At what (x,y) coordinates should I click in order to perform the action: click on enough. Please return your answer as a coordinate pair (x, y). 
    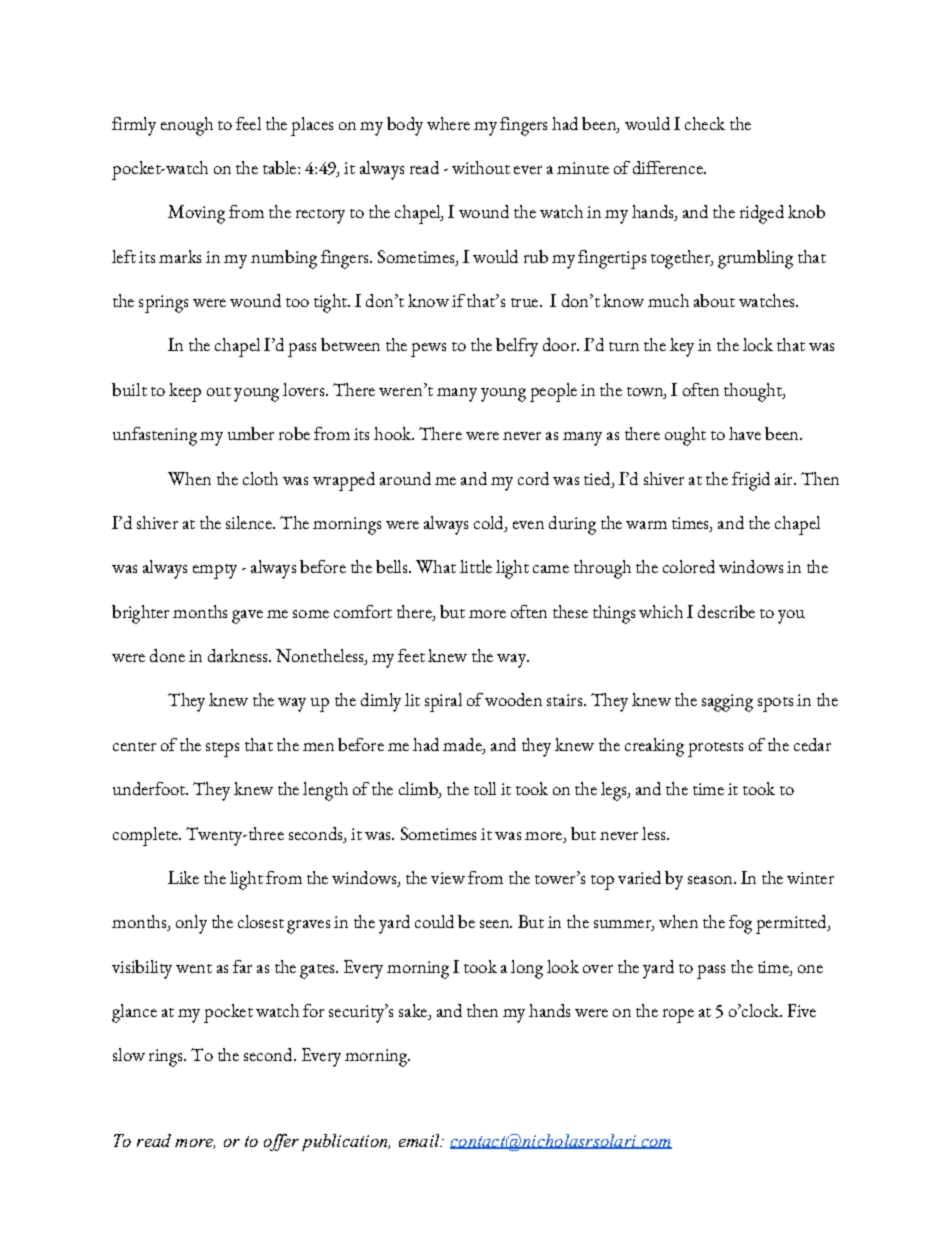
    Looking at the image, I should click on (187, 126).
